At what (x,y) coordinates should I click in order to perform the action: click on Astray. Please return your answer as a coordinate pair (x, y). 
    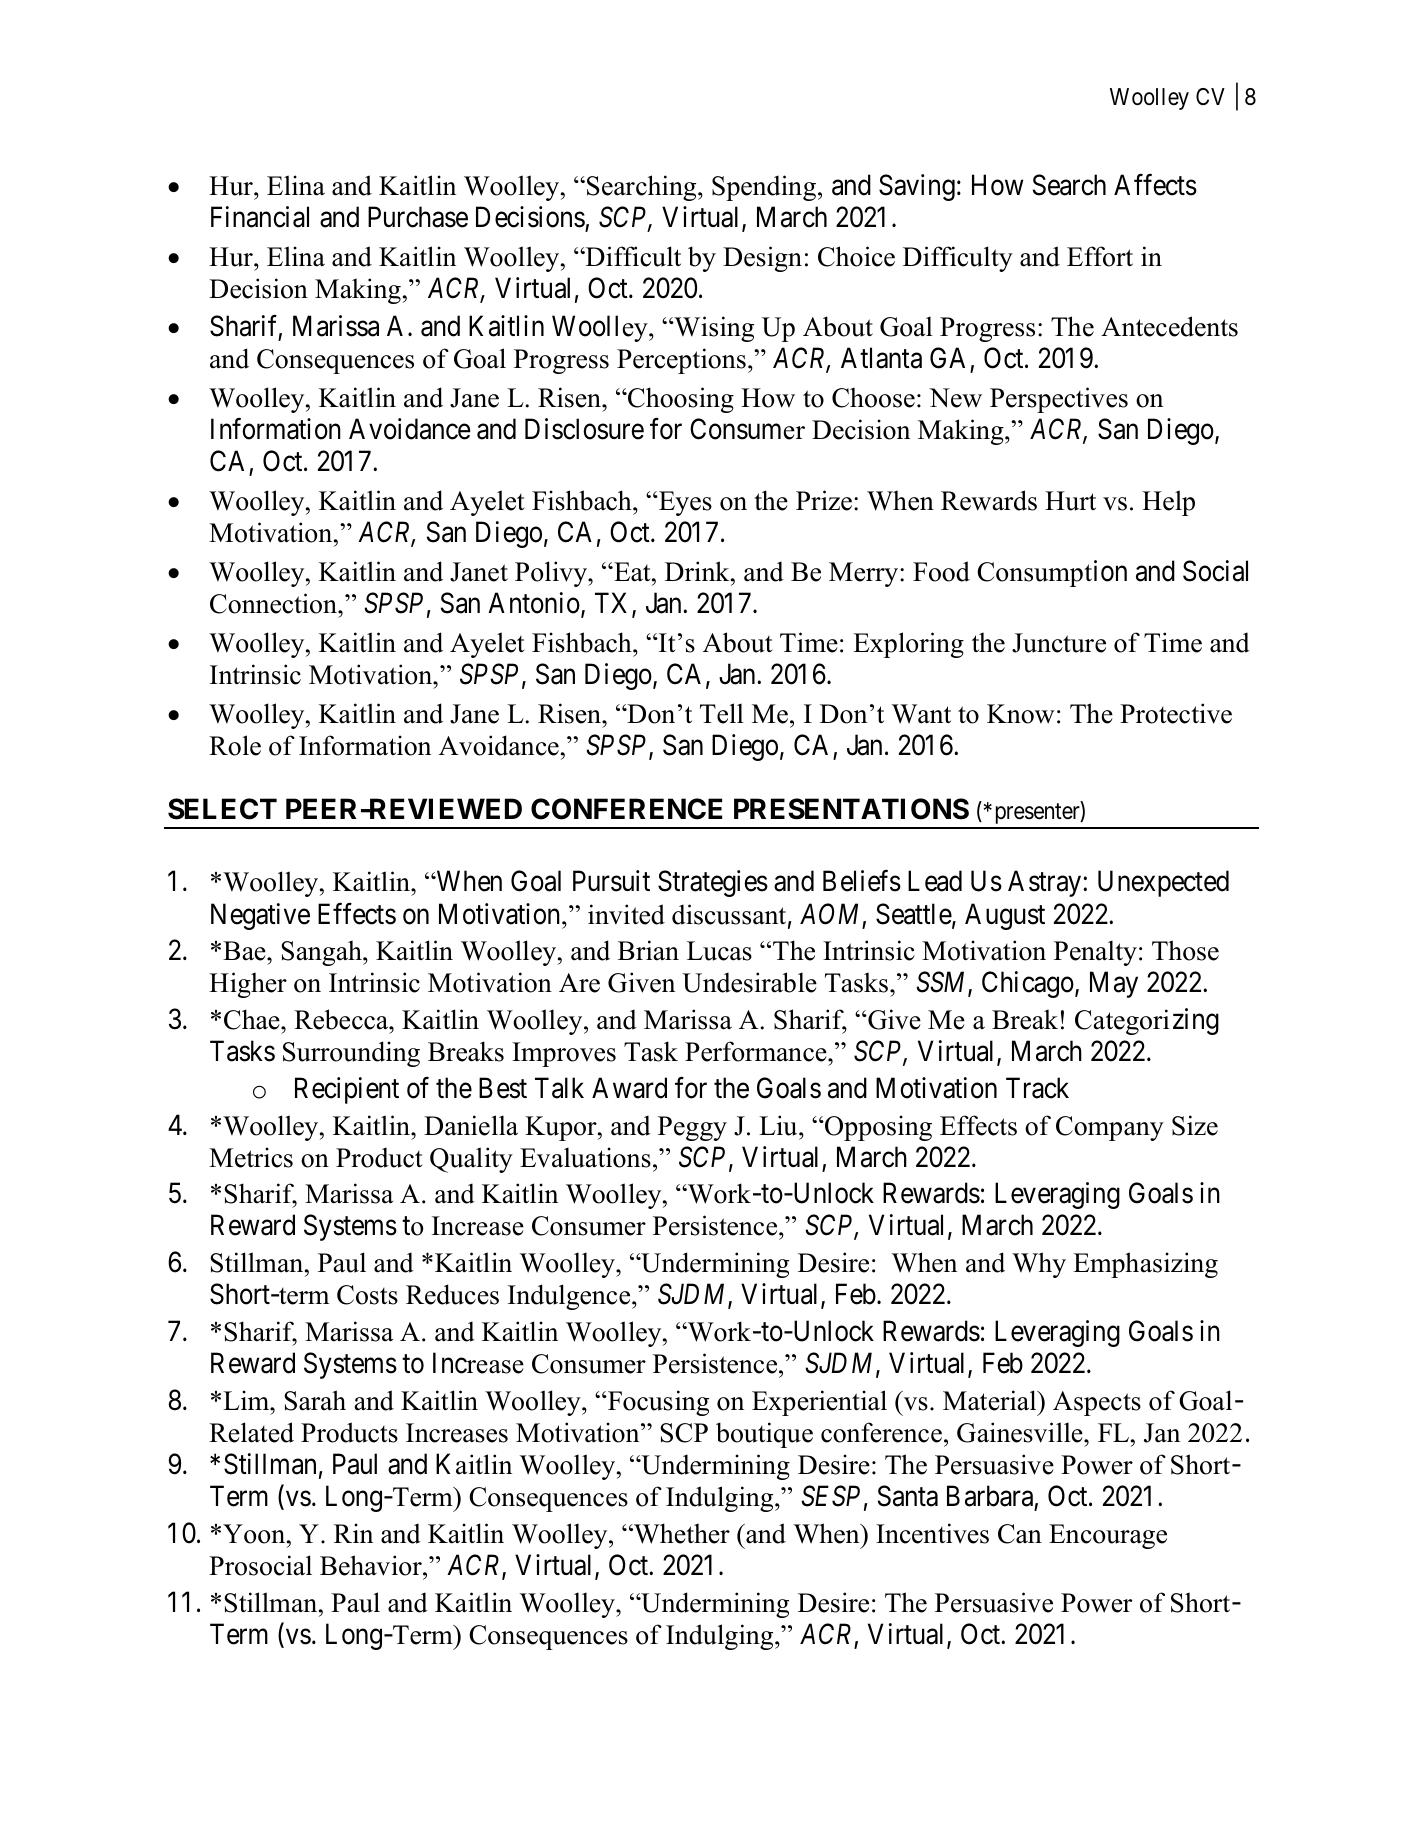
    Looking at the image, I should click on (1046, 884).
